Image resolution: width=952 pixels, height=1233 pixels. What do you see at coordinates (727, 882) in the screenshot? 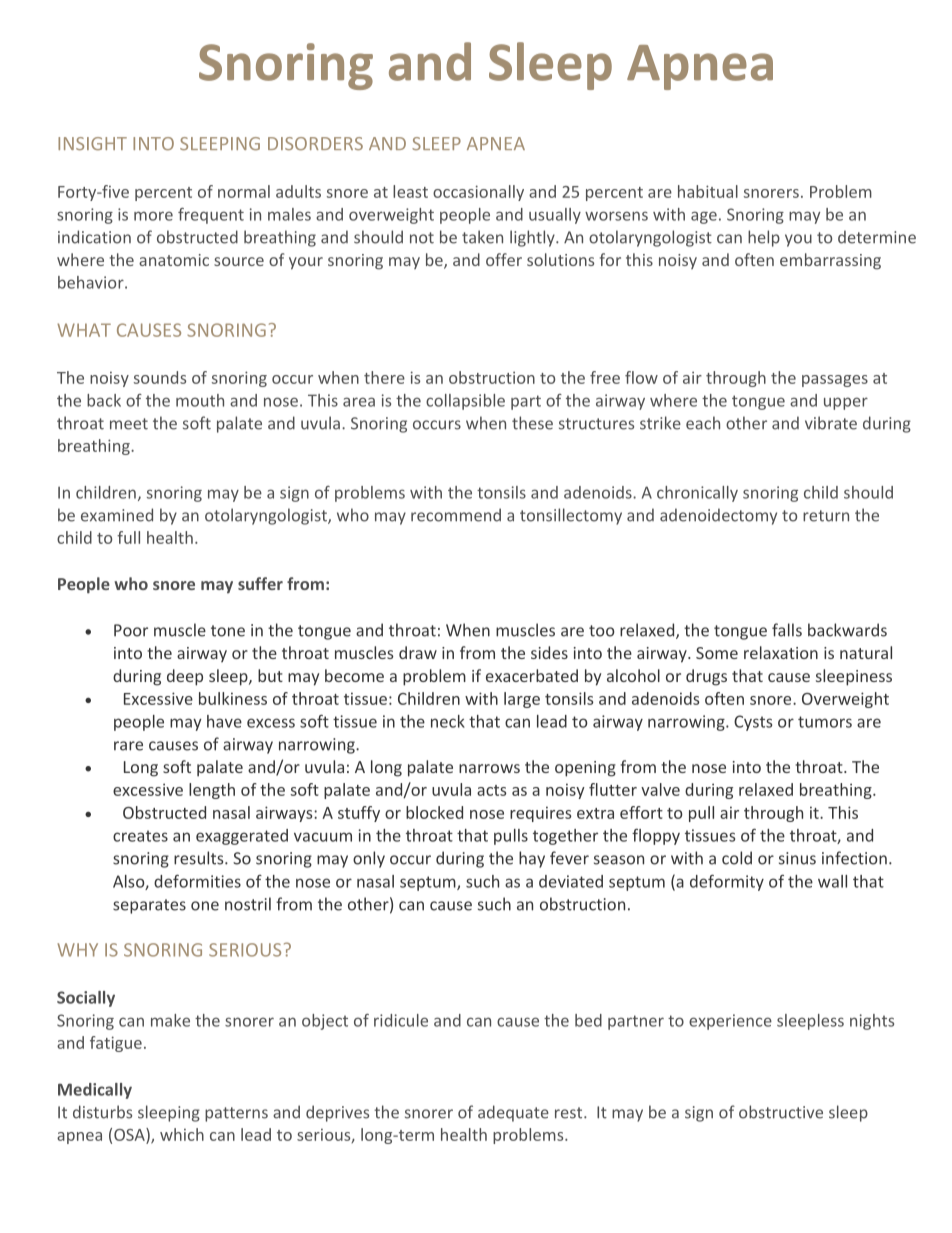
I see `deformity` at bounding box center [727, 882].
